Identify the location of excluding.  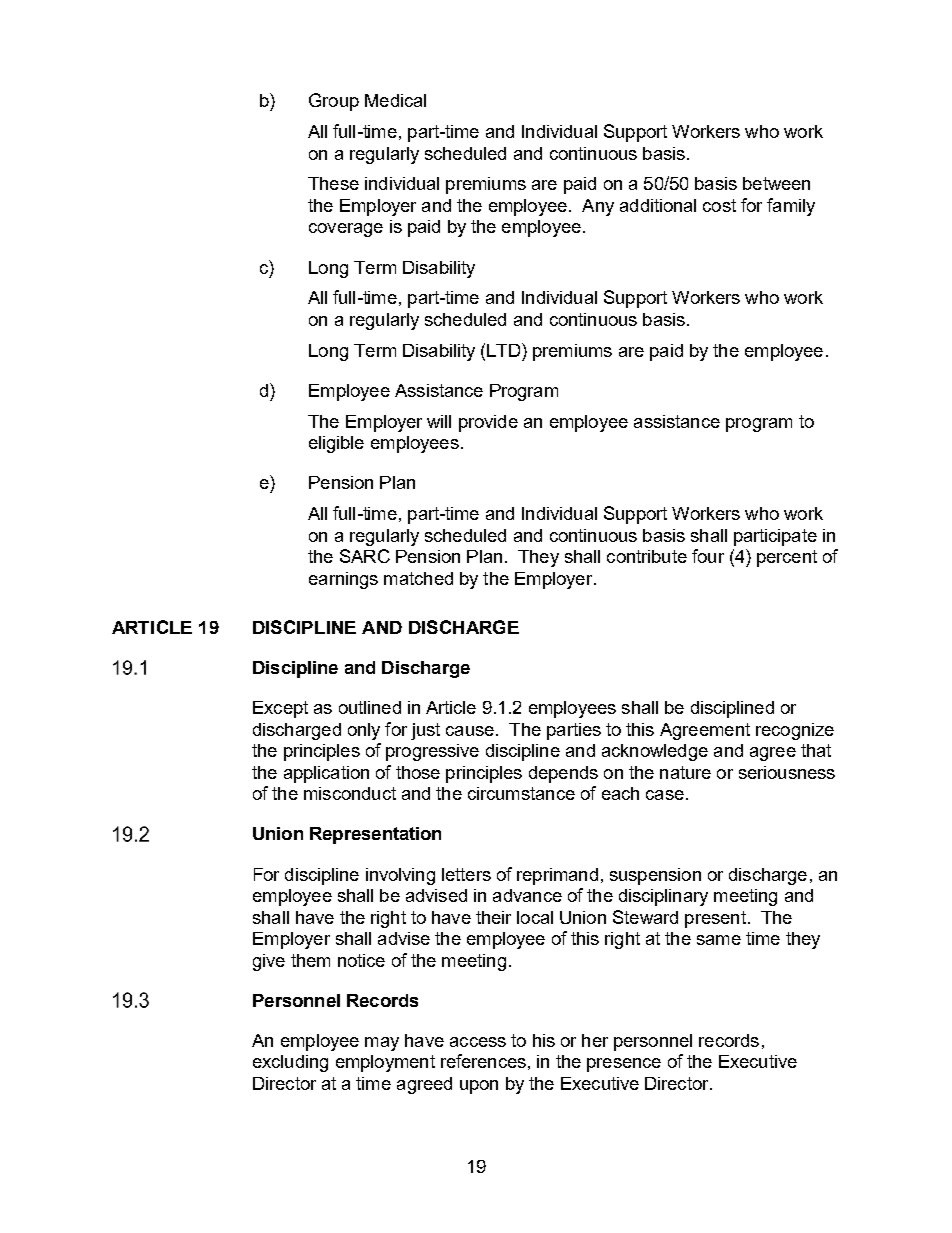
(290, 1063).
